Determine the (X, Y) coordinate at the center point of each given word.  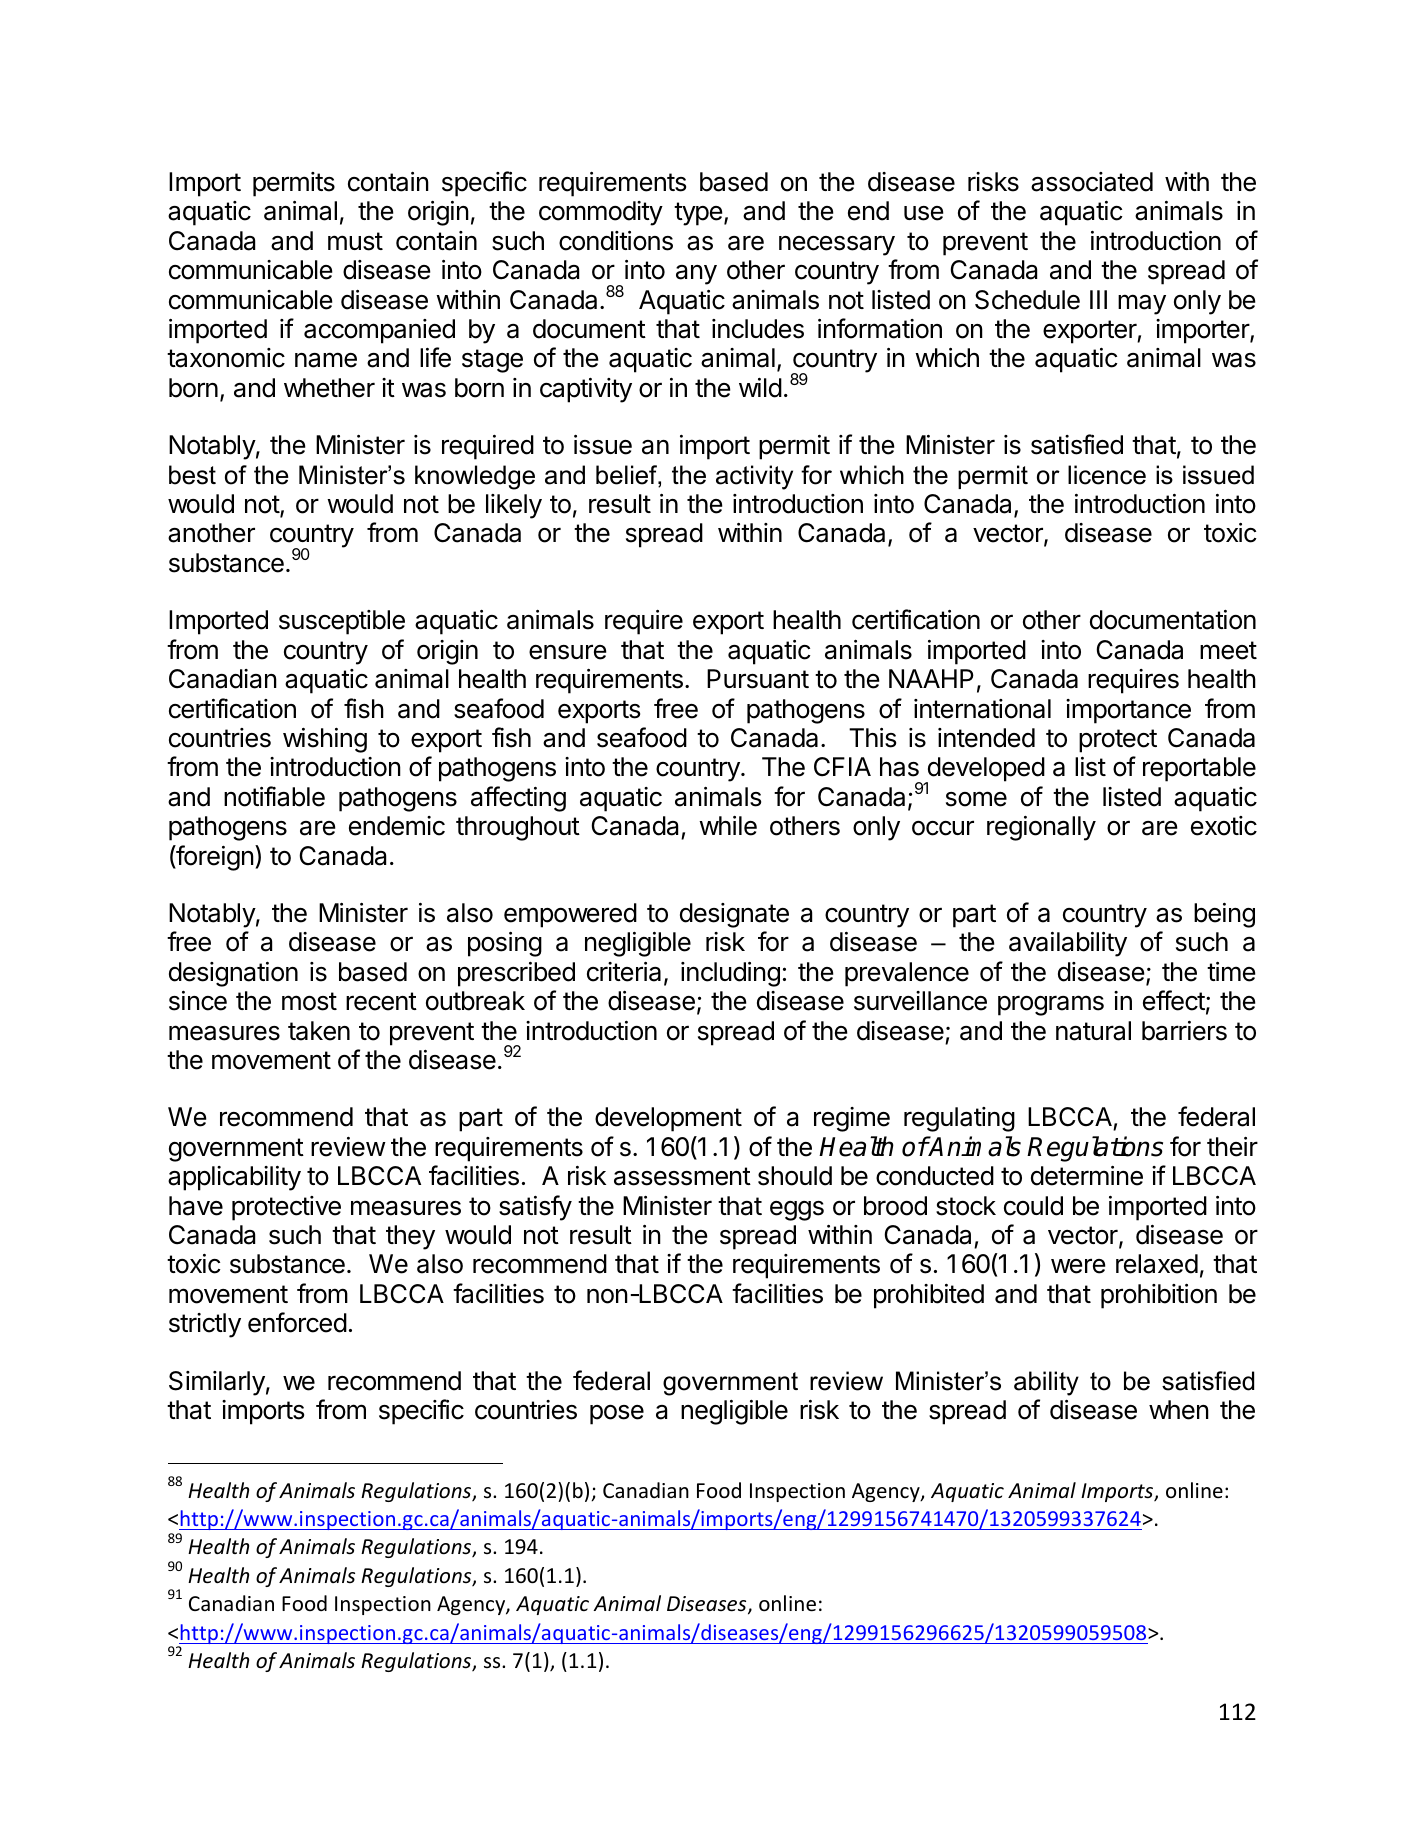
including (730, 974)
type (698, 214)
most (309, 1001)
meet (1228, 650)
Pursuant (758, 679)
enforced (297, 1322)
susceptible (342, 622)
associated (1092, 182)
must (355, 241)
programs (1051, 1005)
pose (617, 1415)
